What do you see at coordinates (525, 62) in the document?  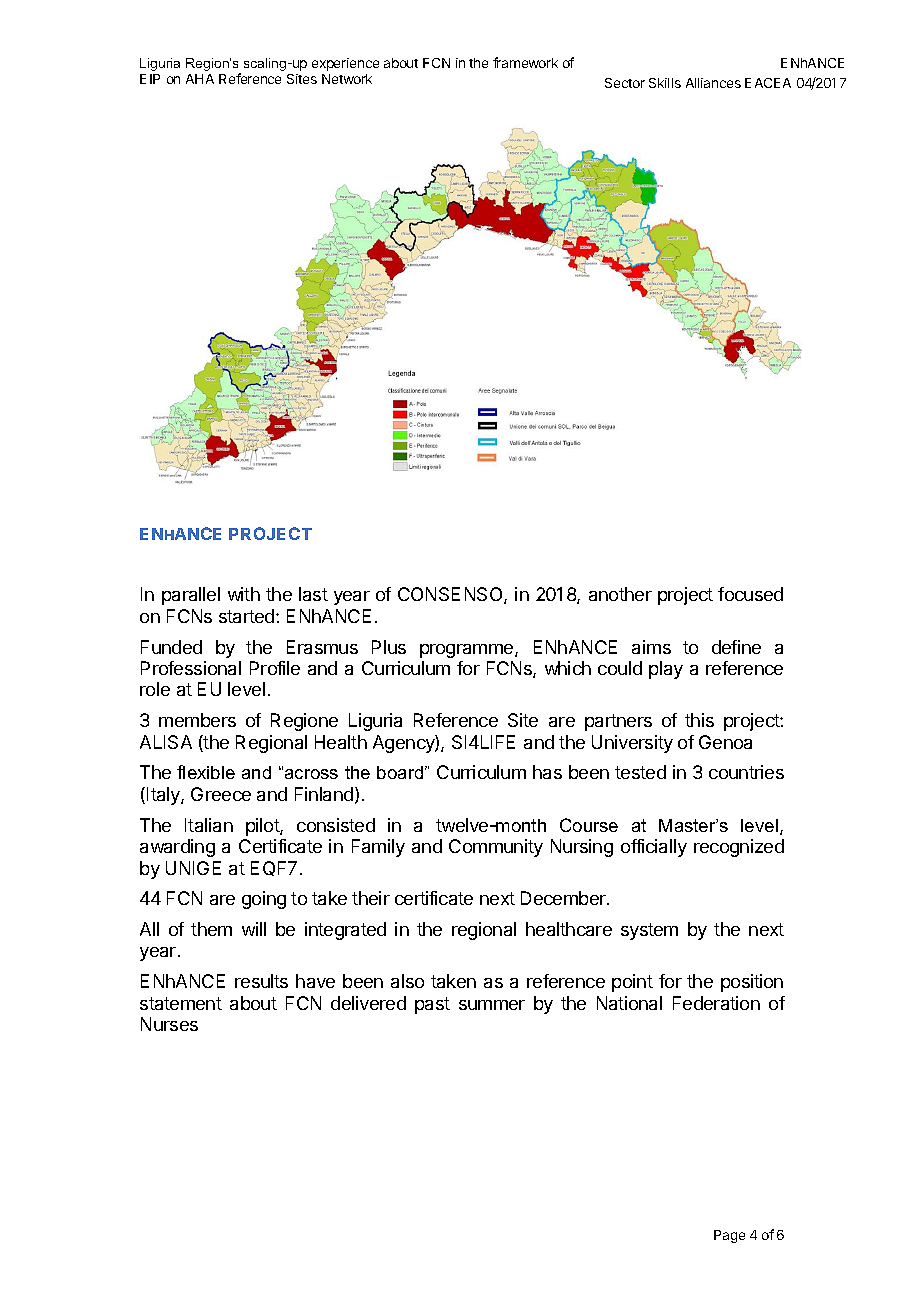 I see `framework` at bounding box center [525, 62].
